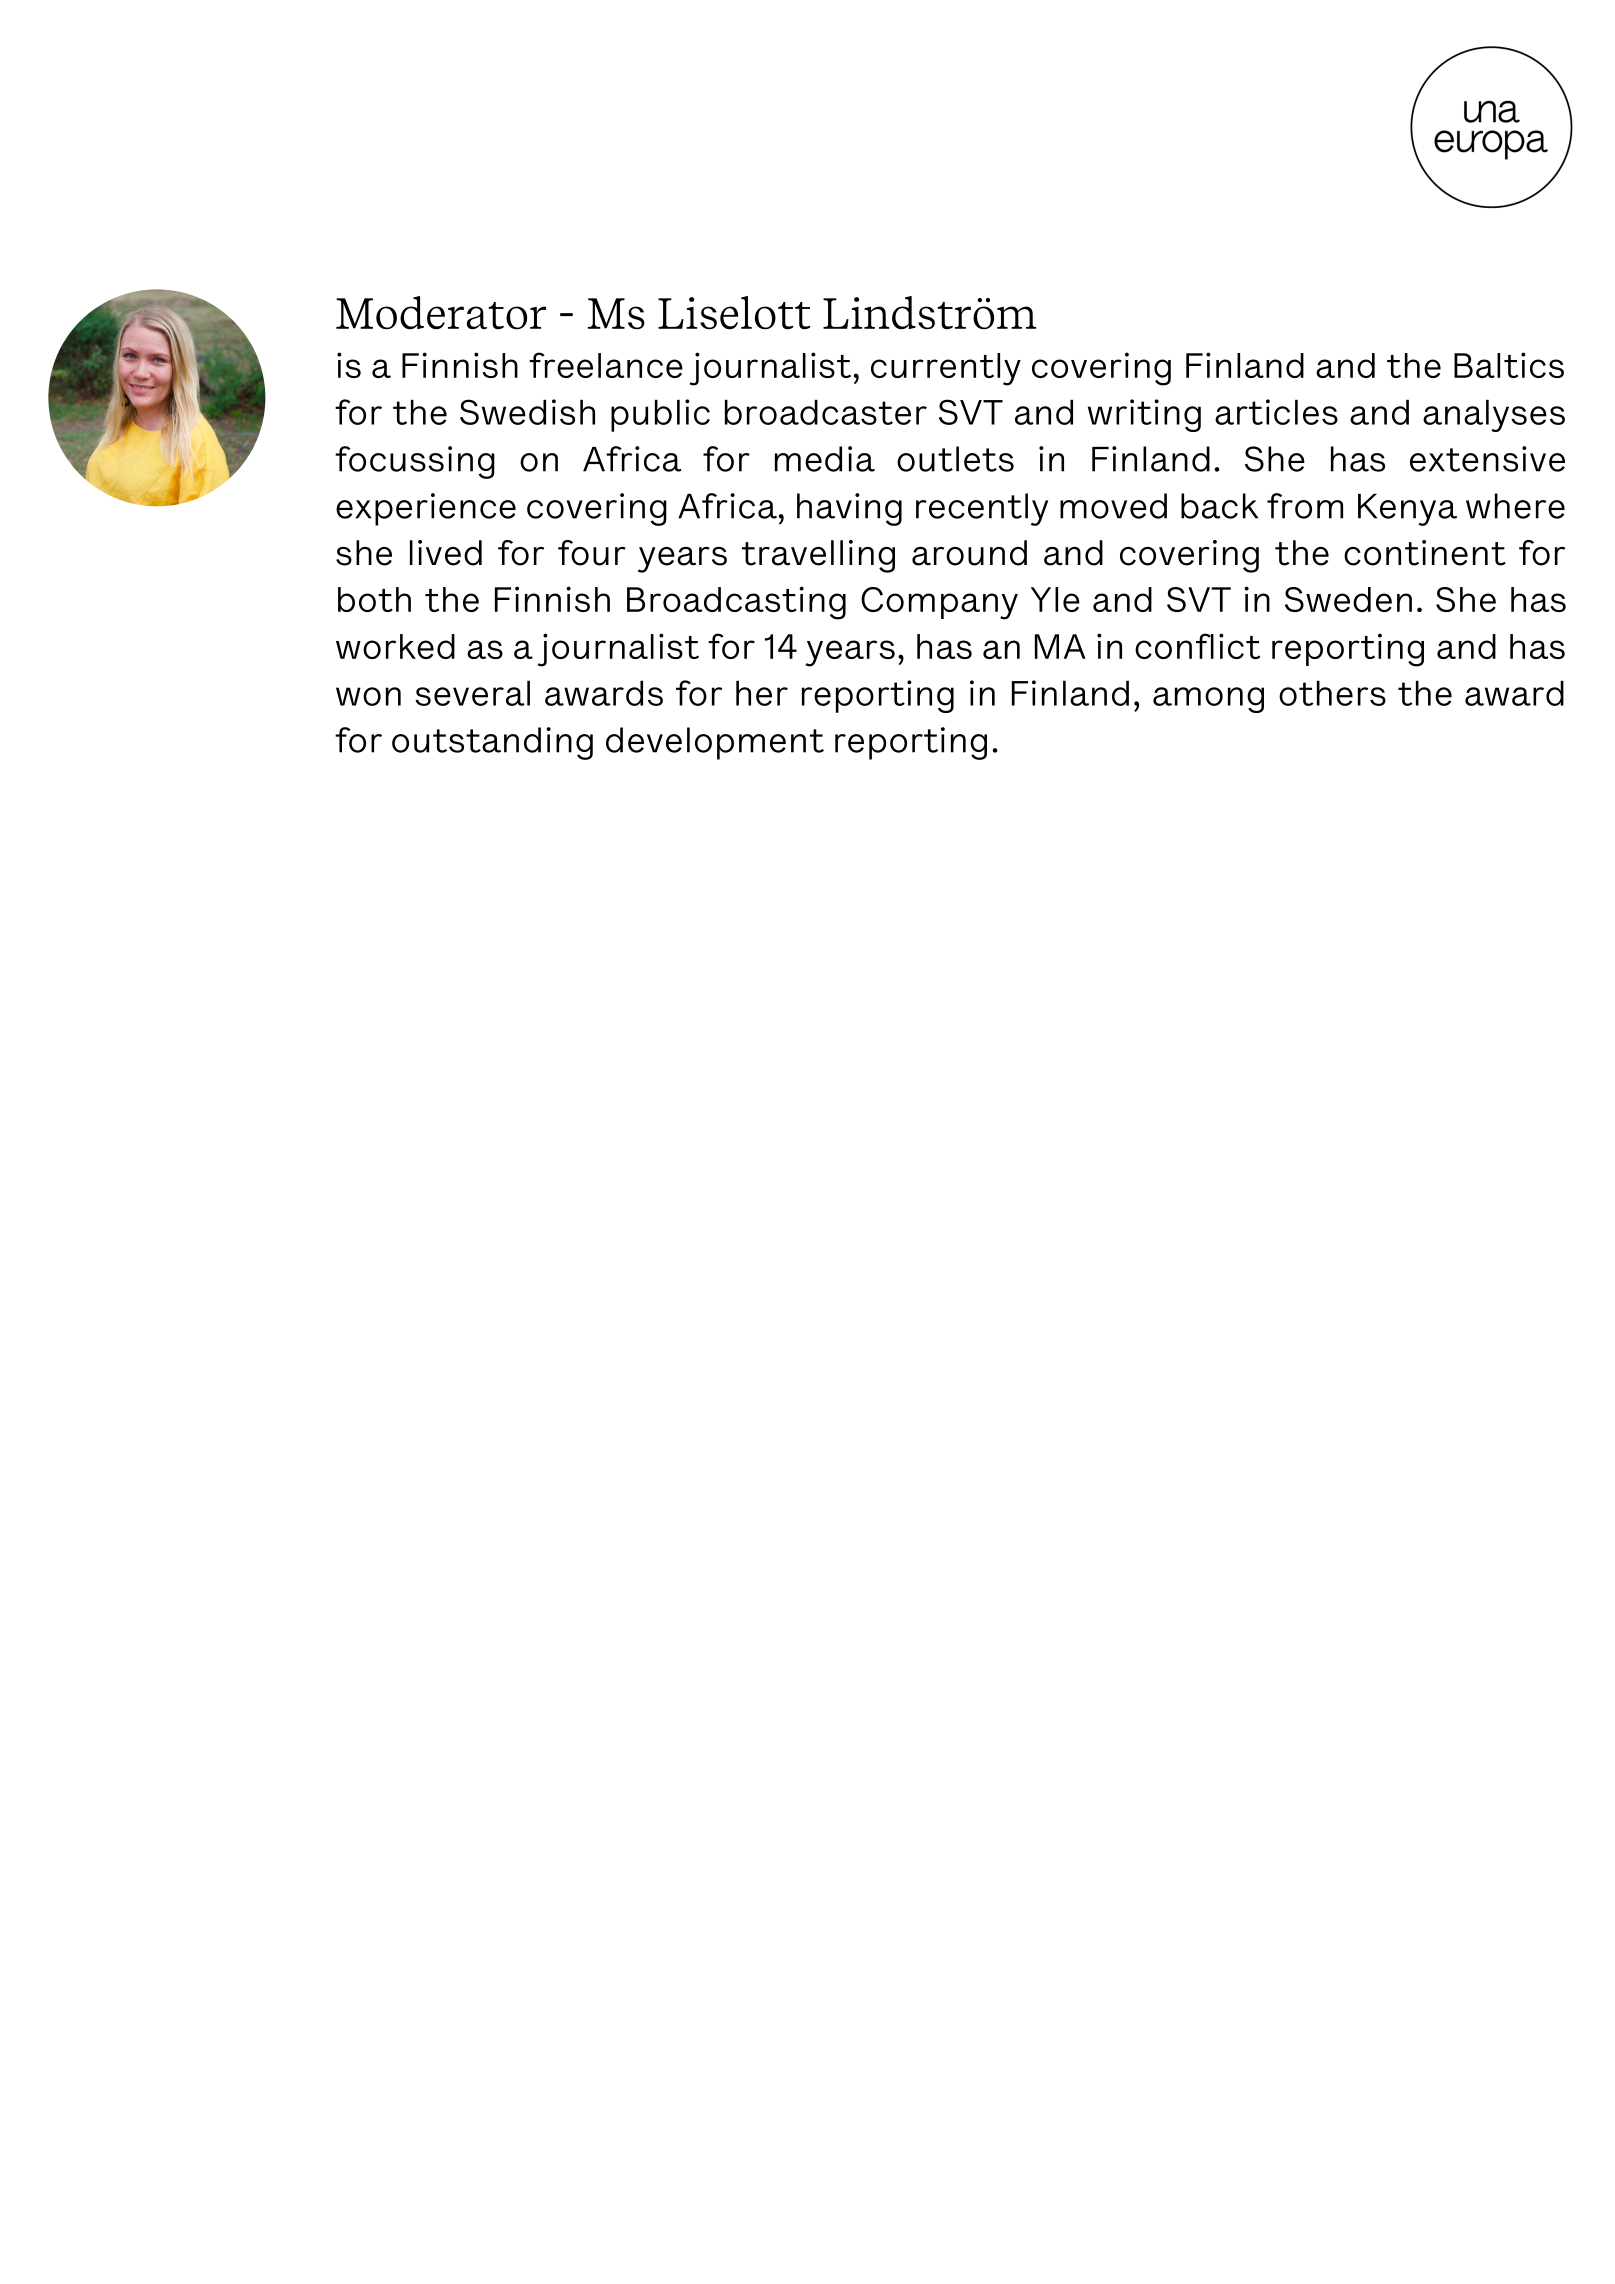  Describe the element at coordinates (492, 743) in the screenshot. I see `outstanding` at that location.
